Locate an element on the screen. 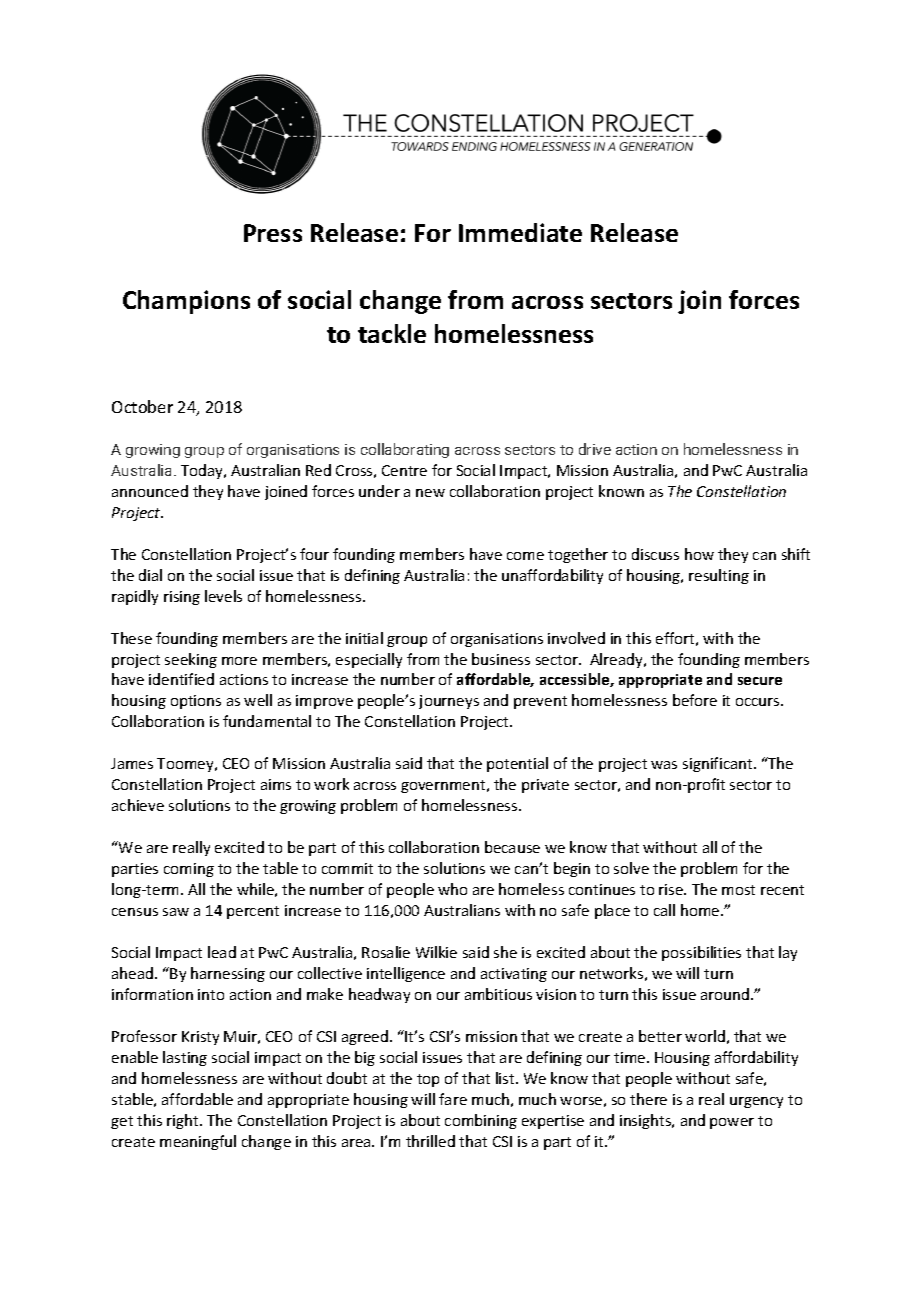 The height and width of the screenshot is (1308, 924). drive is located at coordinates (595, 449).
